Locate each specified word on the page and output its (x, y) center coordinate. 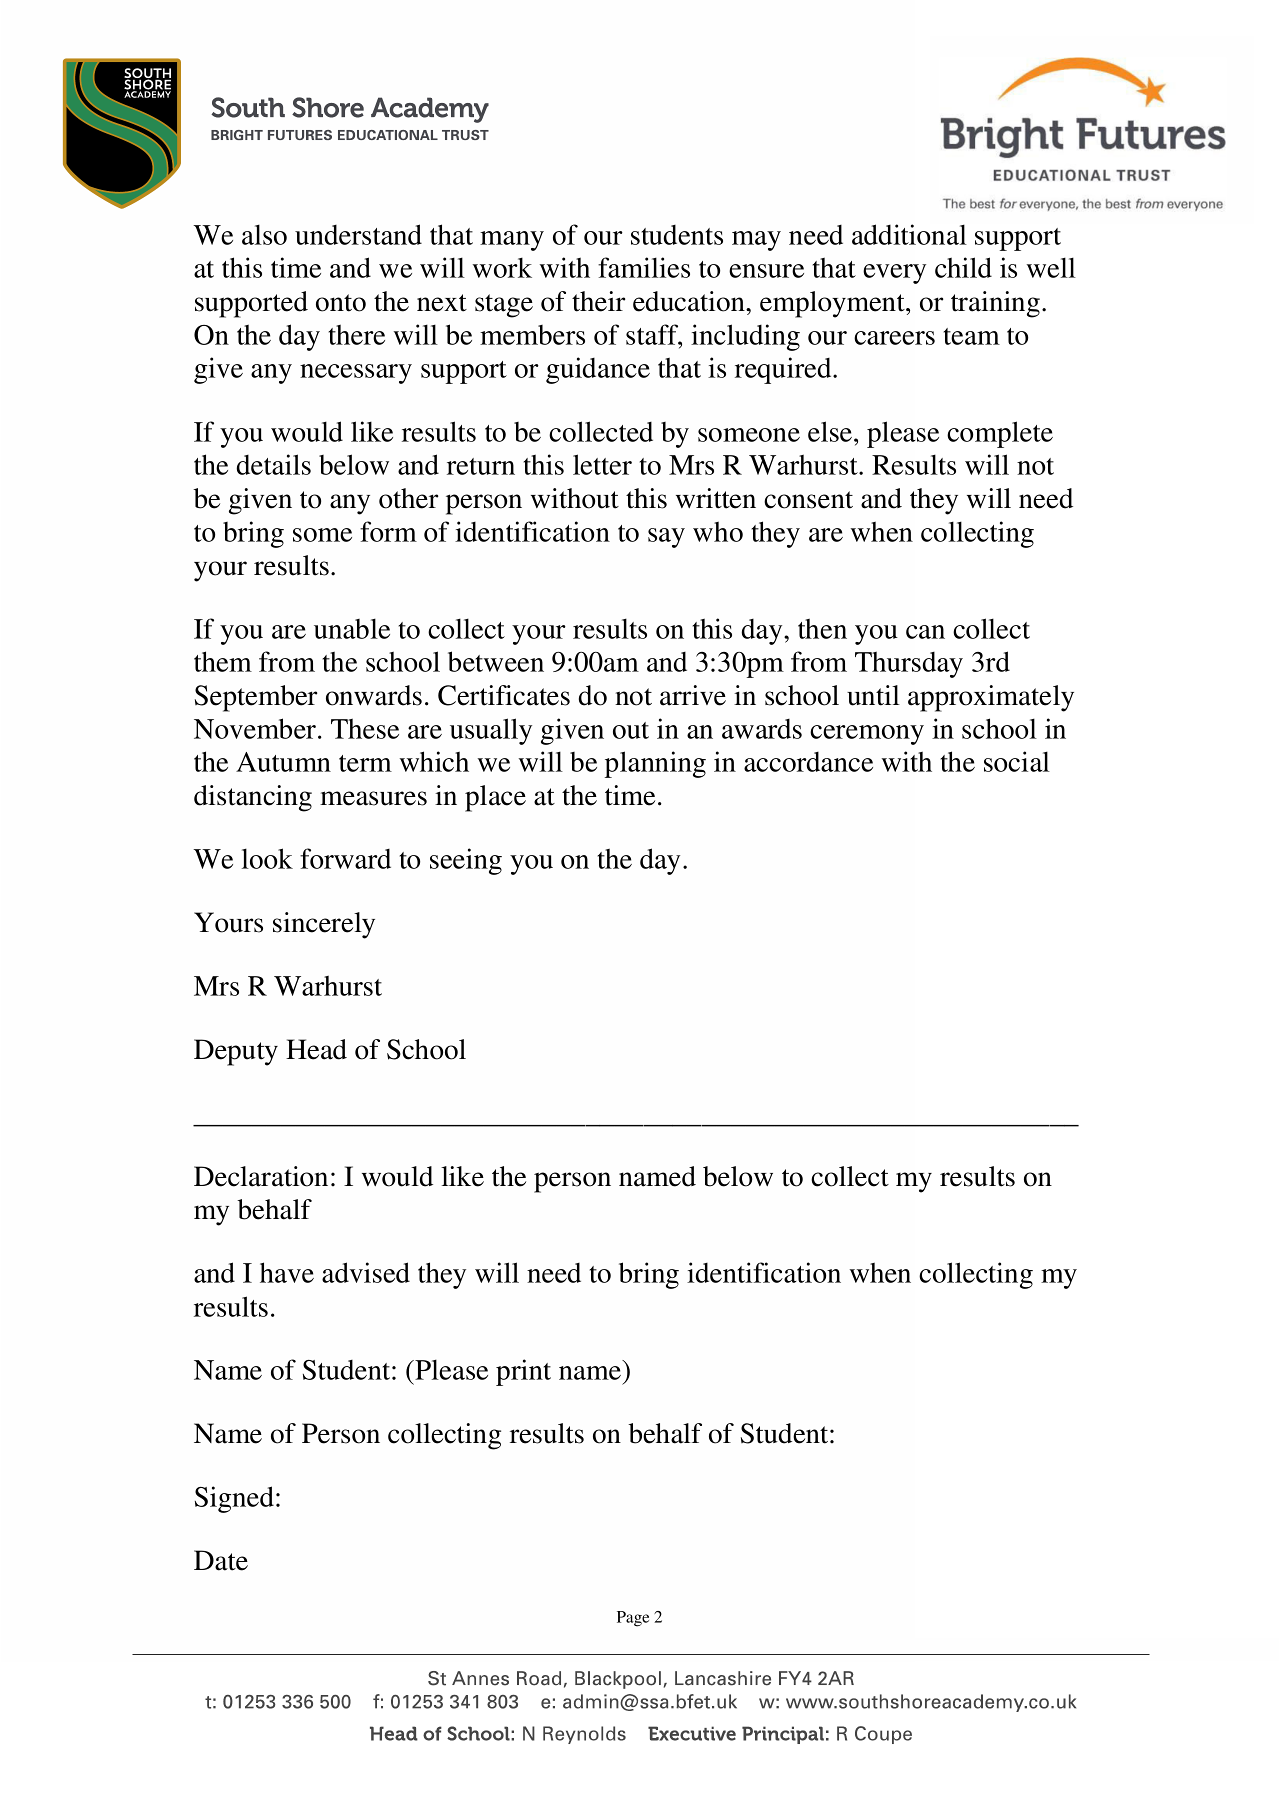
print (523, 1372)
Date (221, 1560)
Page (633, 1619)
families (644, 267)
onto (341, 303)
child (963, 267)
